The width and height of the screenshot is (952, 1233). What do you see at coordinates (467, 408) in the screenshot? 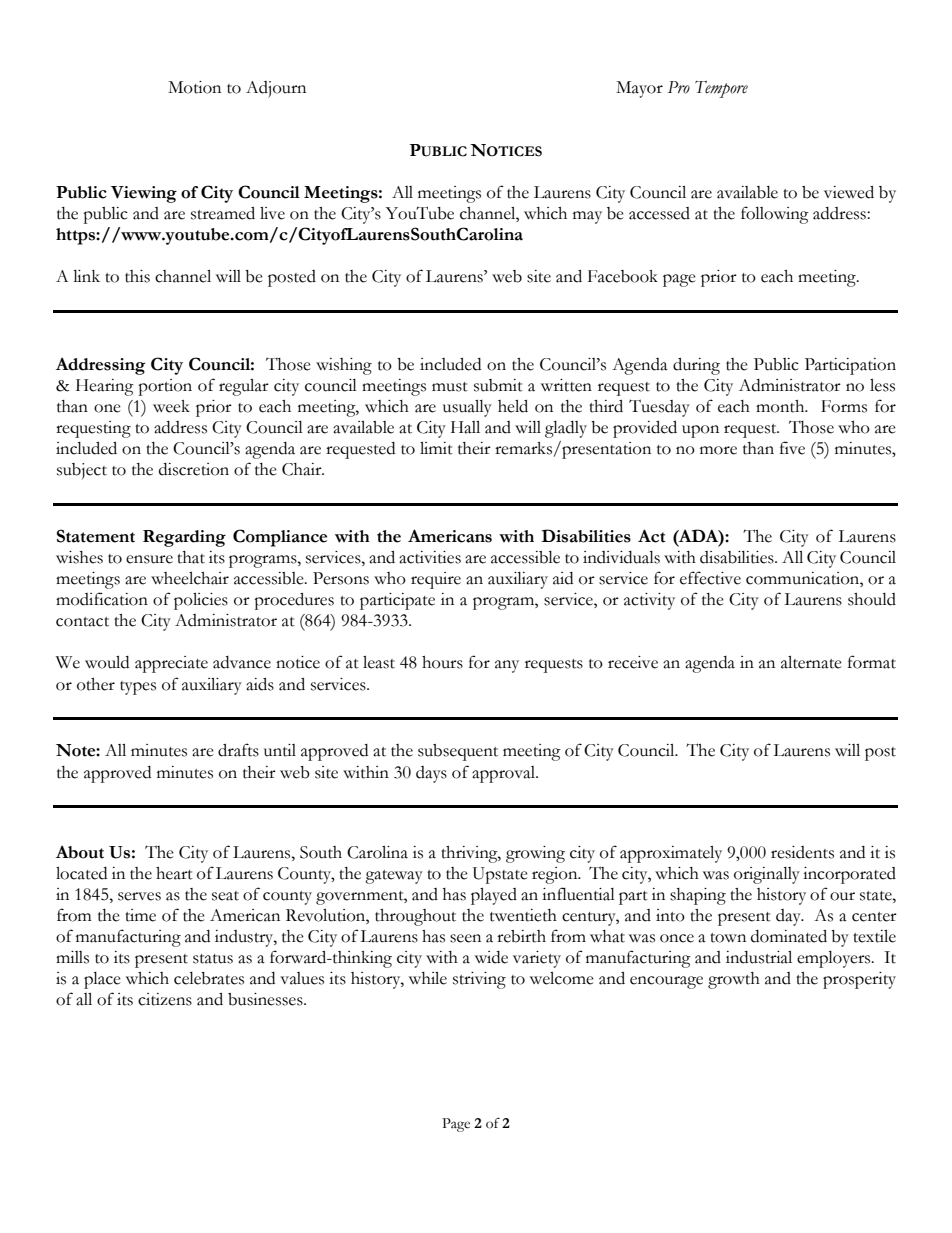
I see `usually` at bounding box center [467, 408].
